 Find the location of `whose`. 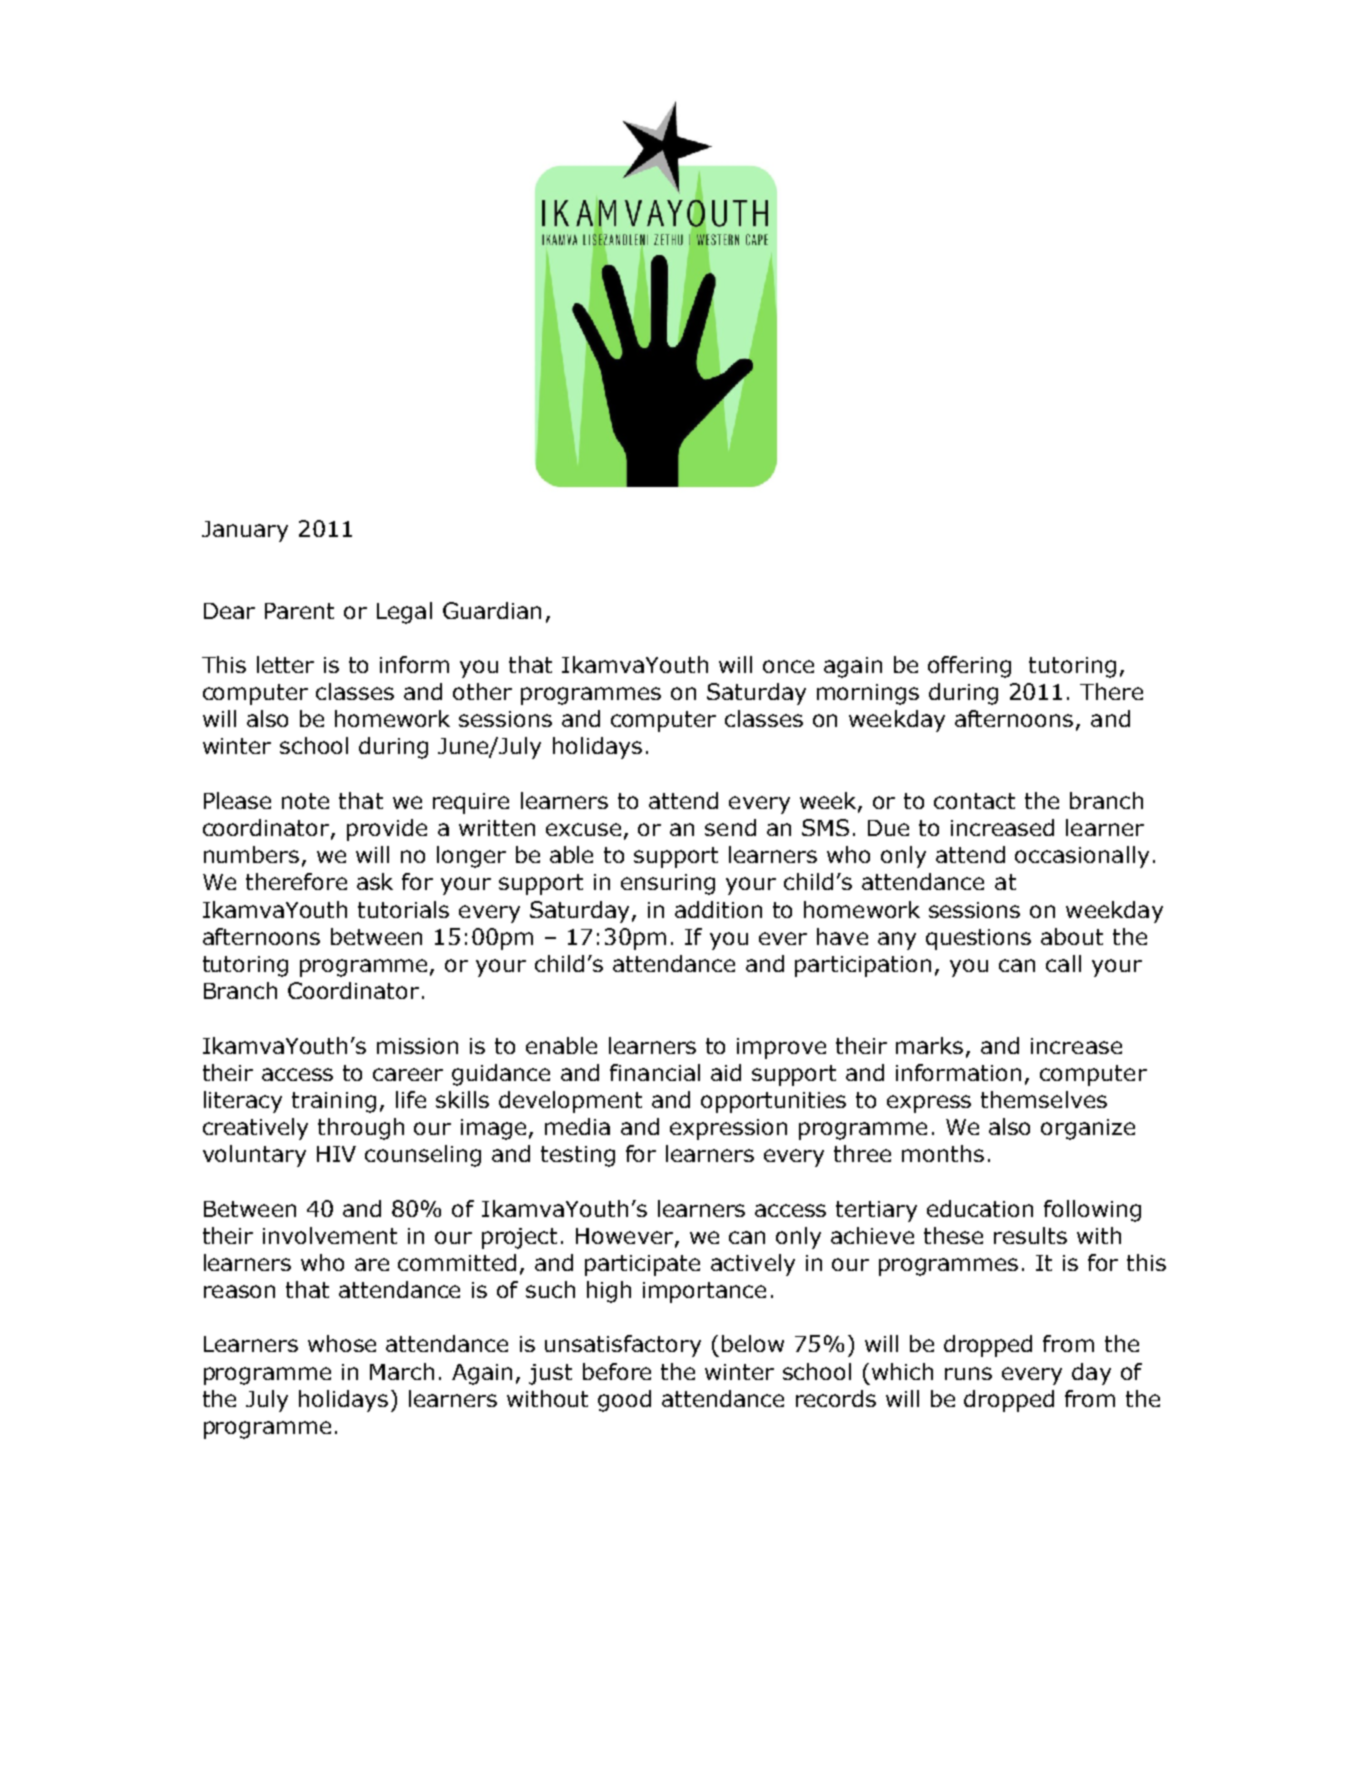

whose is located at coordinates (342, 1343).
